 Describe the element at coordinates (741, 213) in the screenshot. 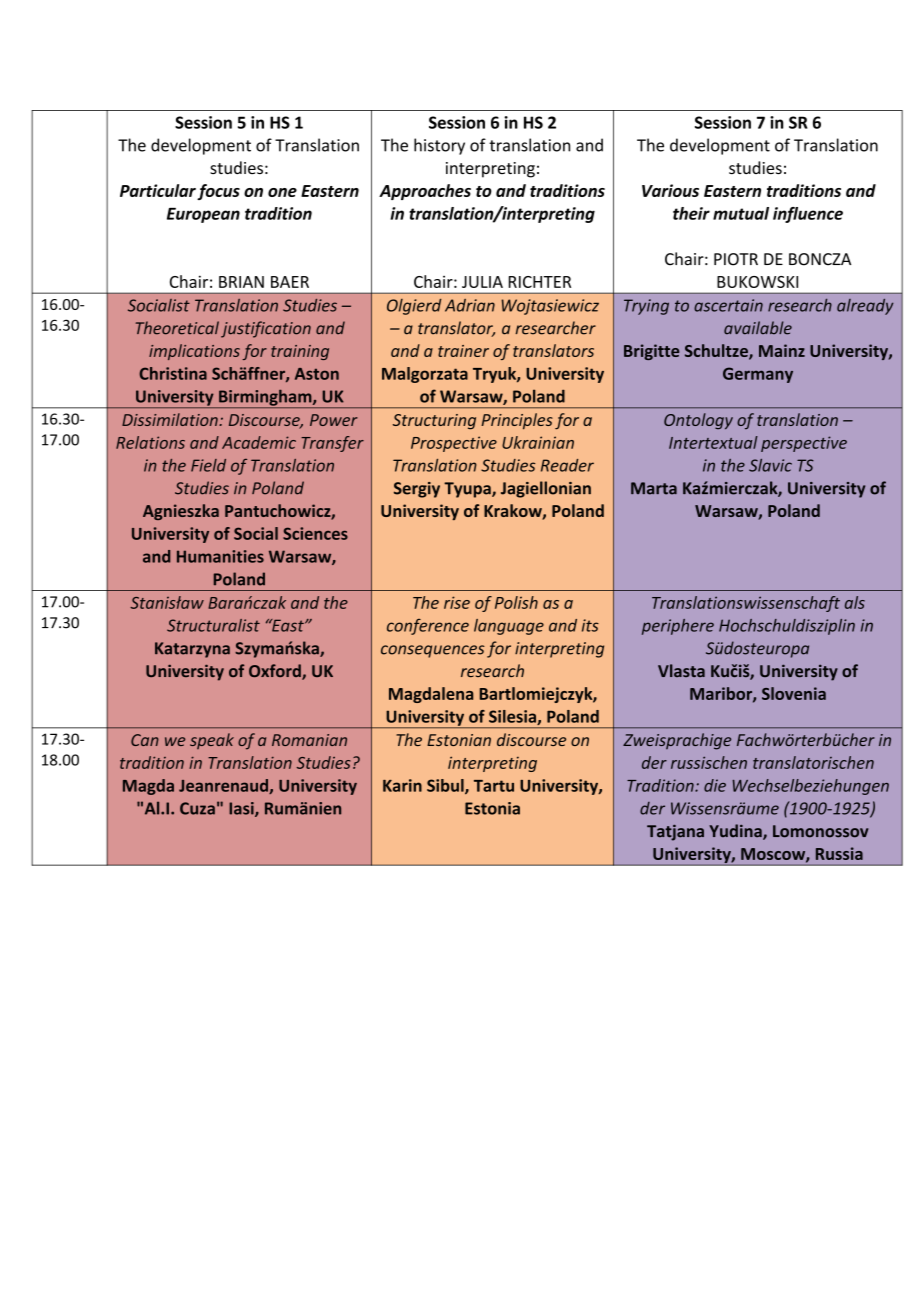

I see `mutual` at that location.
